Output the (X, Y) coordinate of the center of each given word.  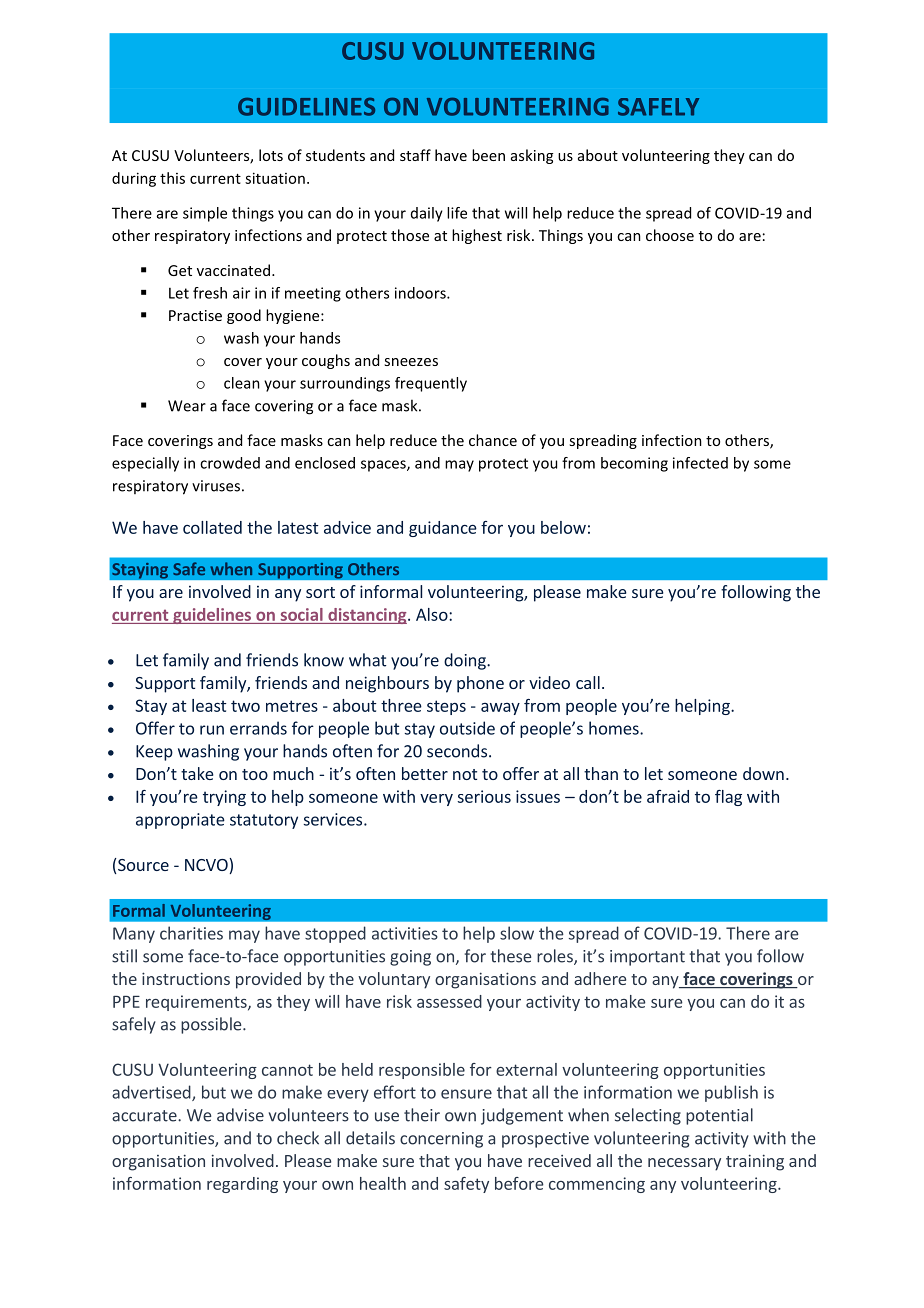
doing (466, 661)
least (209, 705)
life (457, 213)
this (172, 178)
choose (670, 235)
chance (493, 440)
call (588, 682)
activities (405, 933)
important (647, 958)
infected (700, 463)
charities (191, 933)
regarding (242, 1185)
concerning (441, 1140)
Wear (187, 406)
